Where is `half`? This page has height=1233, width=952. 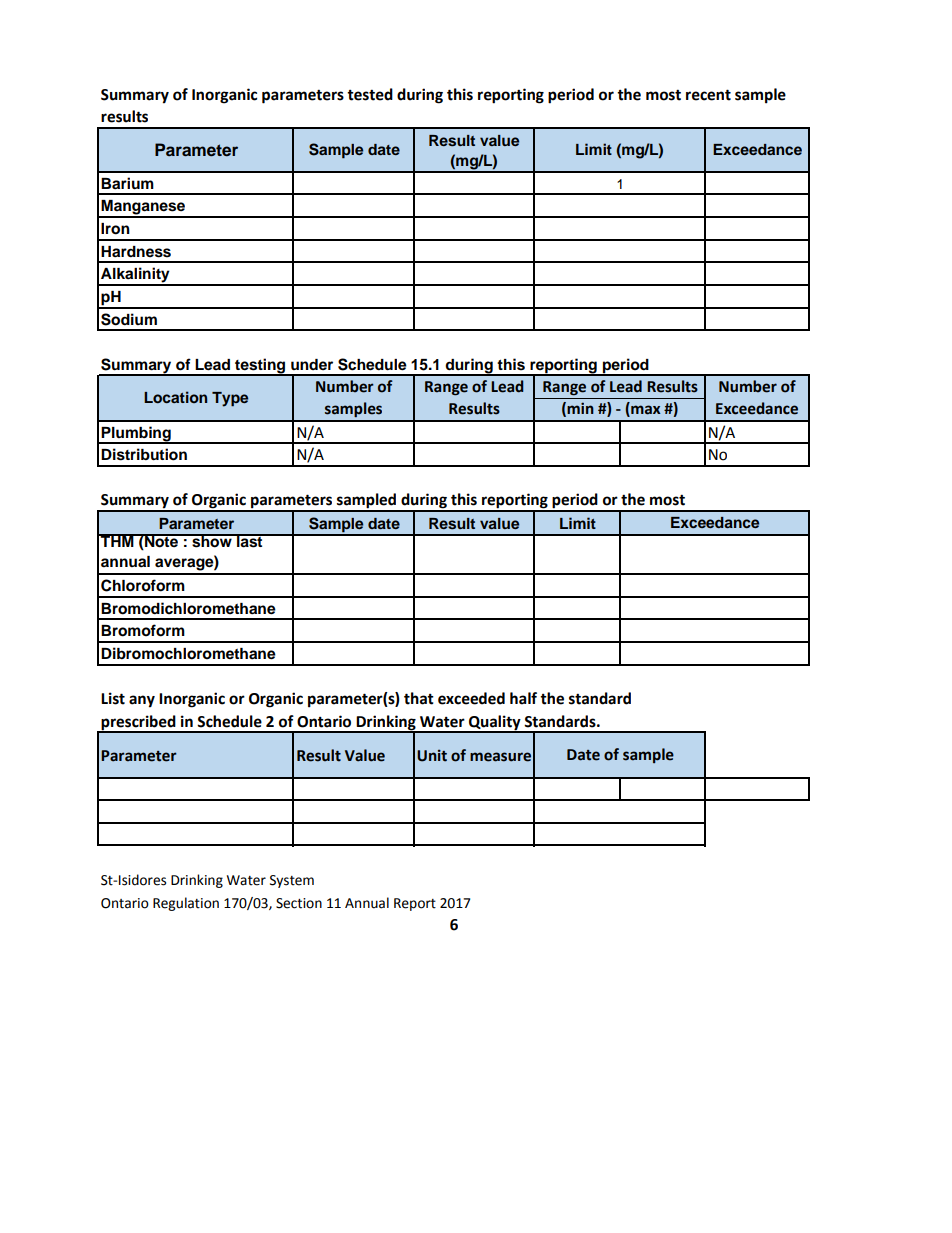
half is located at coordinates (523, 698).
